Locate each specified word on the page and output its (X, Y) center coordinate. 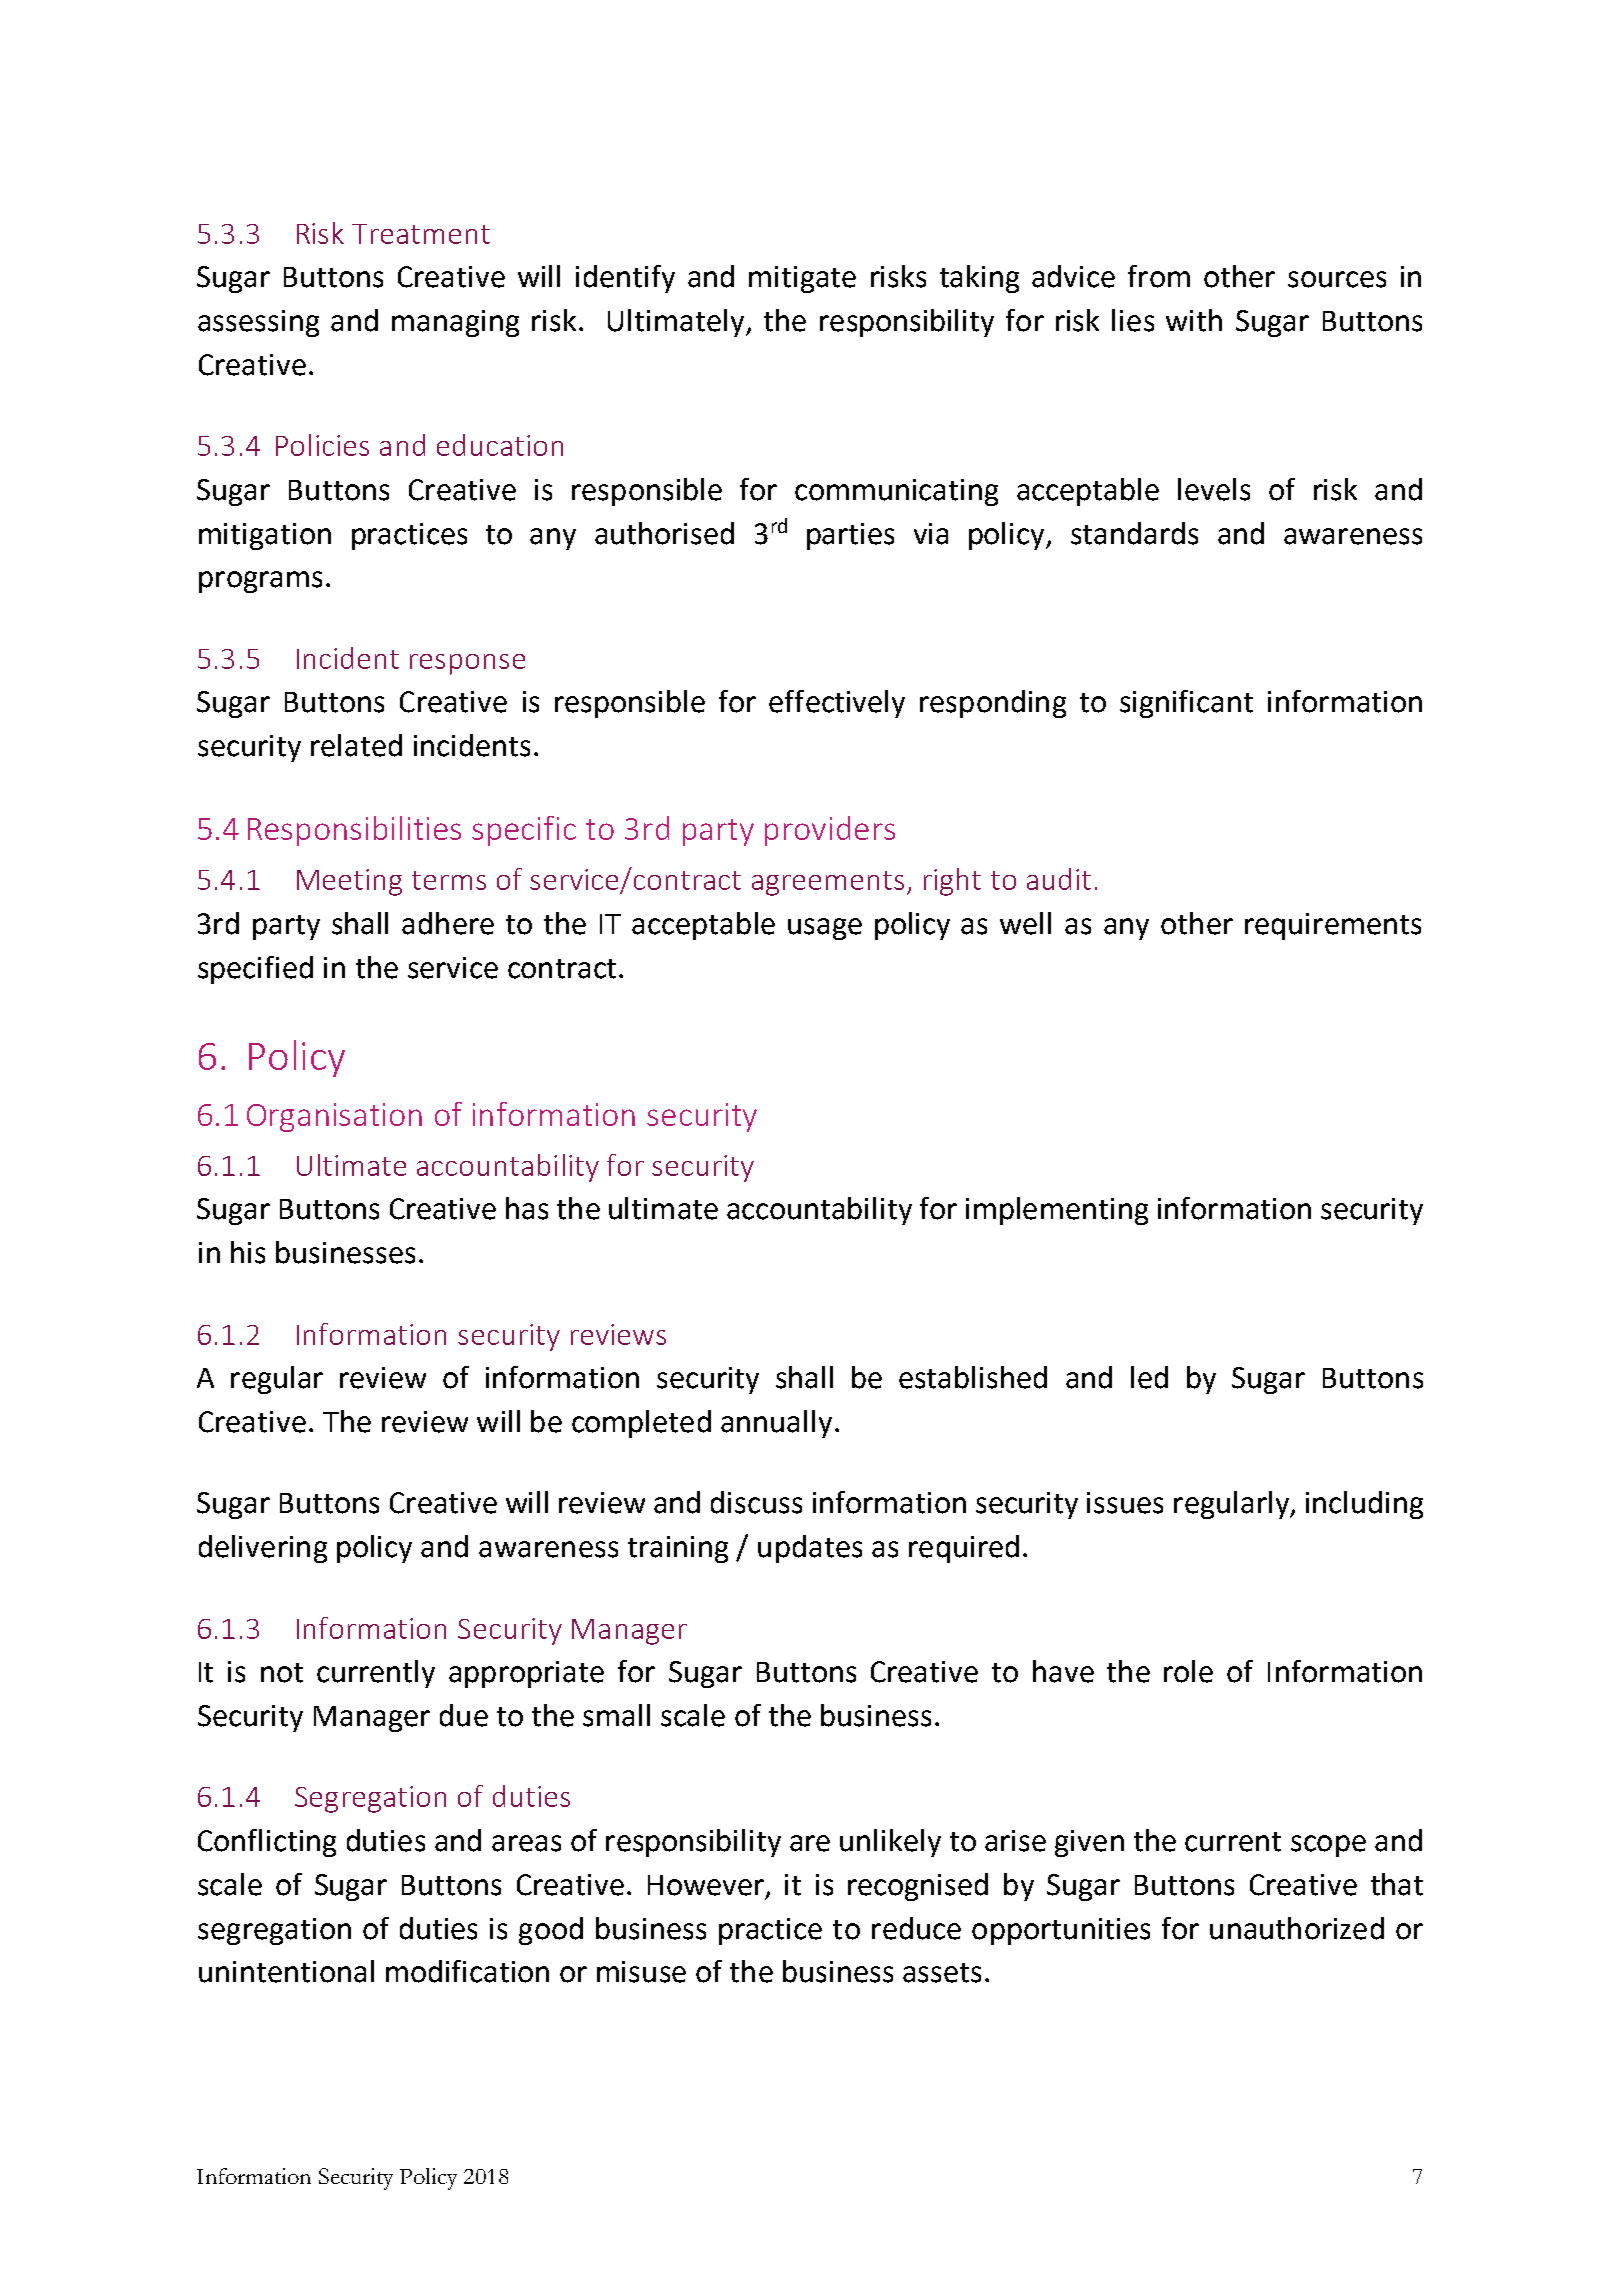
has (527, 1208)
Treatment (421, 234)
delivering (263, 1549)
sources (1337, 279)
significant (1186, 704)
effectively (837, 704)
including (1364, 1505)
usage (825, 929)
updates (810, 1549)
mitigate (802, 279)
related (356, 745)
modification (467, 1971)
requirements (1333, 926)
